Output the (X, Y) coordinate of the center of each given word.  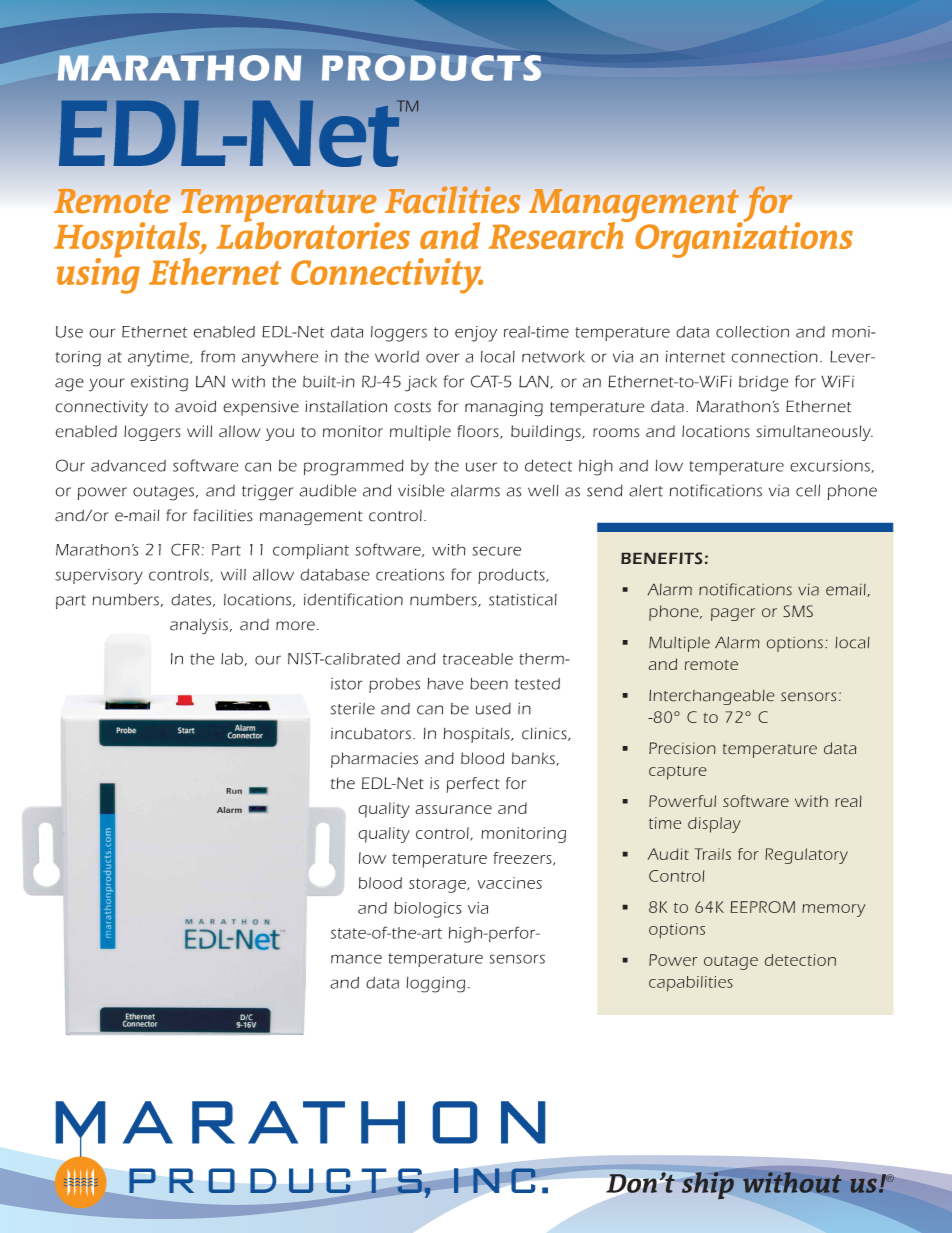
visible (421, 490)
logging (435, 984)
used (493, 709)
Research (557, 234)
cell (808, 490)
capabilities (691, 983)
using (98, 275)
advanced (128, 466)
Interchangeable (711, 697)
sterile (353, 709)
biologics (427, 910)
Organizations (744, 239)
